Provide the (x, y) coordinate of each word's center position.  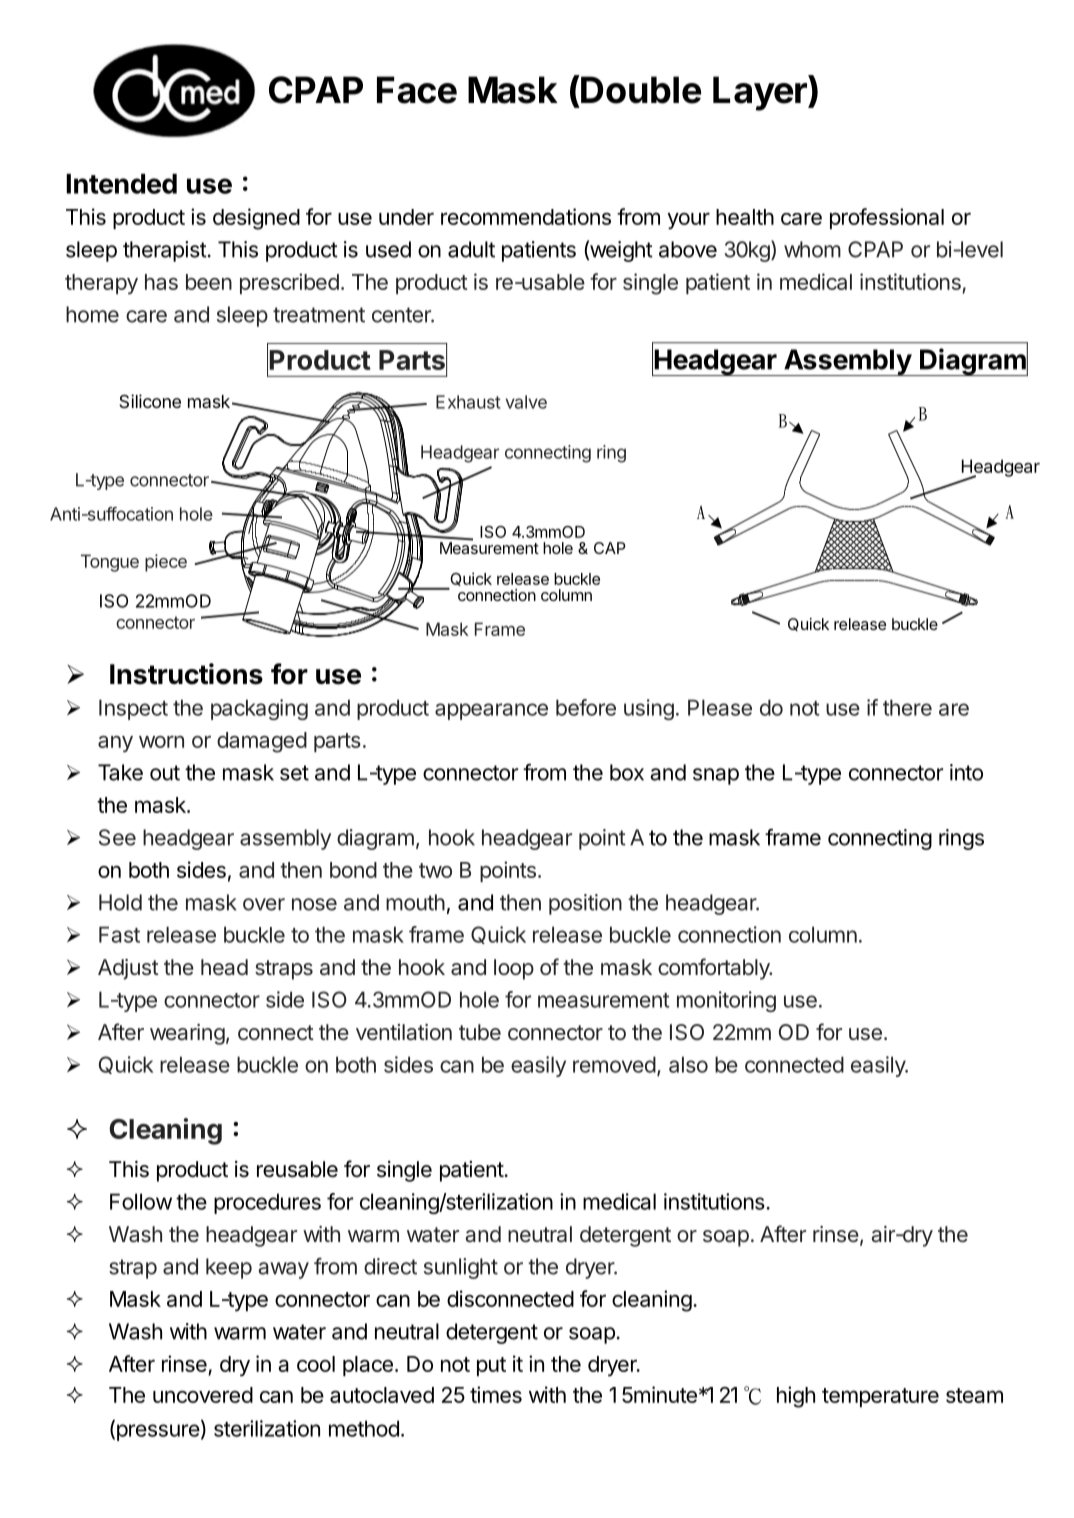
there (907, 707)
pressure (157, 1432)
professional (887, 218)
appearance (491, 711)
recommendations (526, 216)
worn (161, 742)
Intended (121, 184)
